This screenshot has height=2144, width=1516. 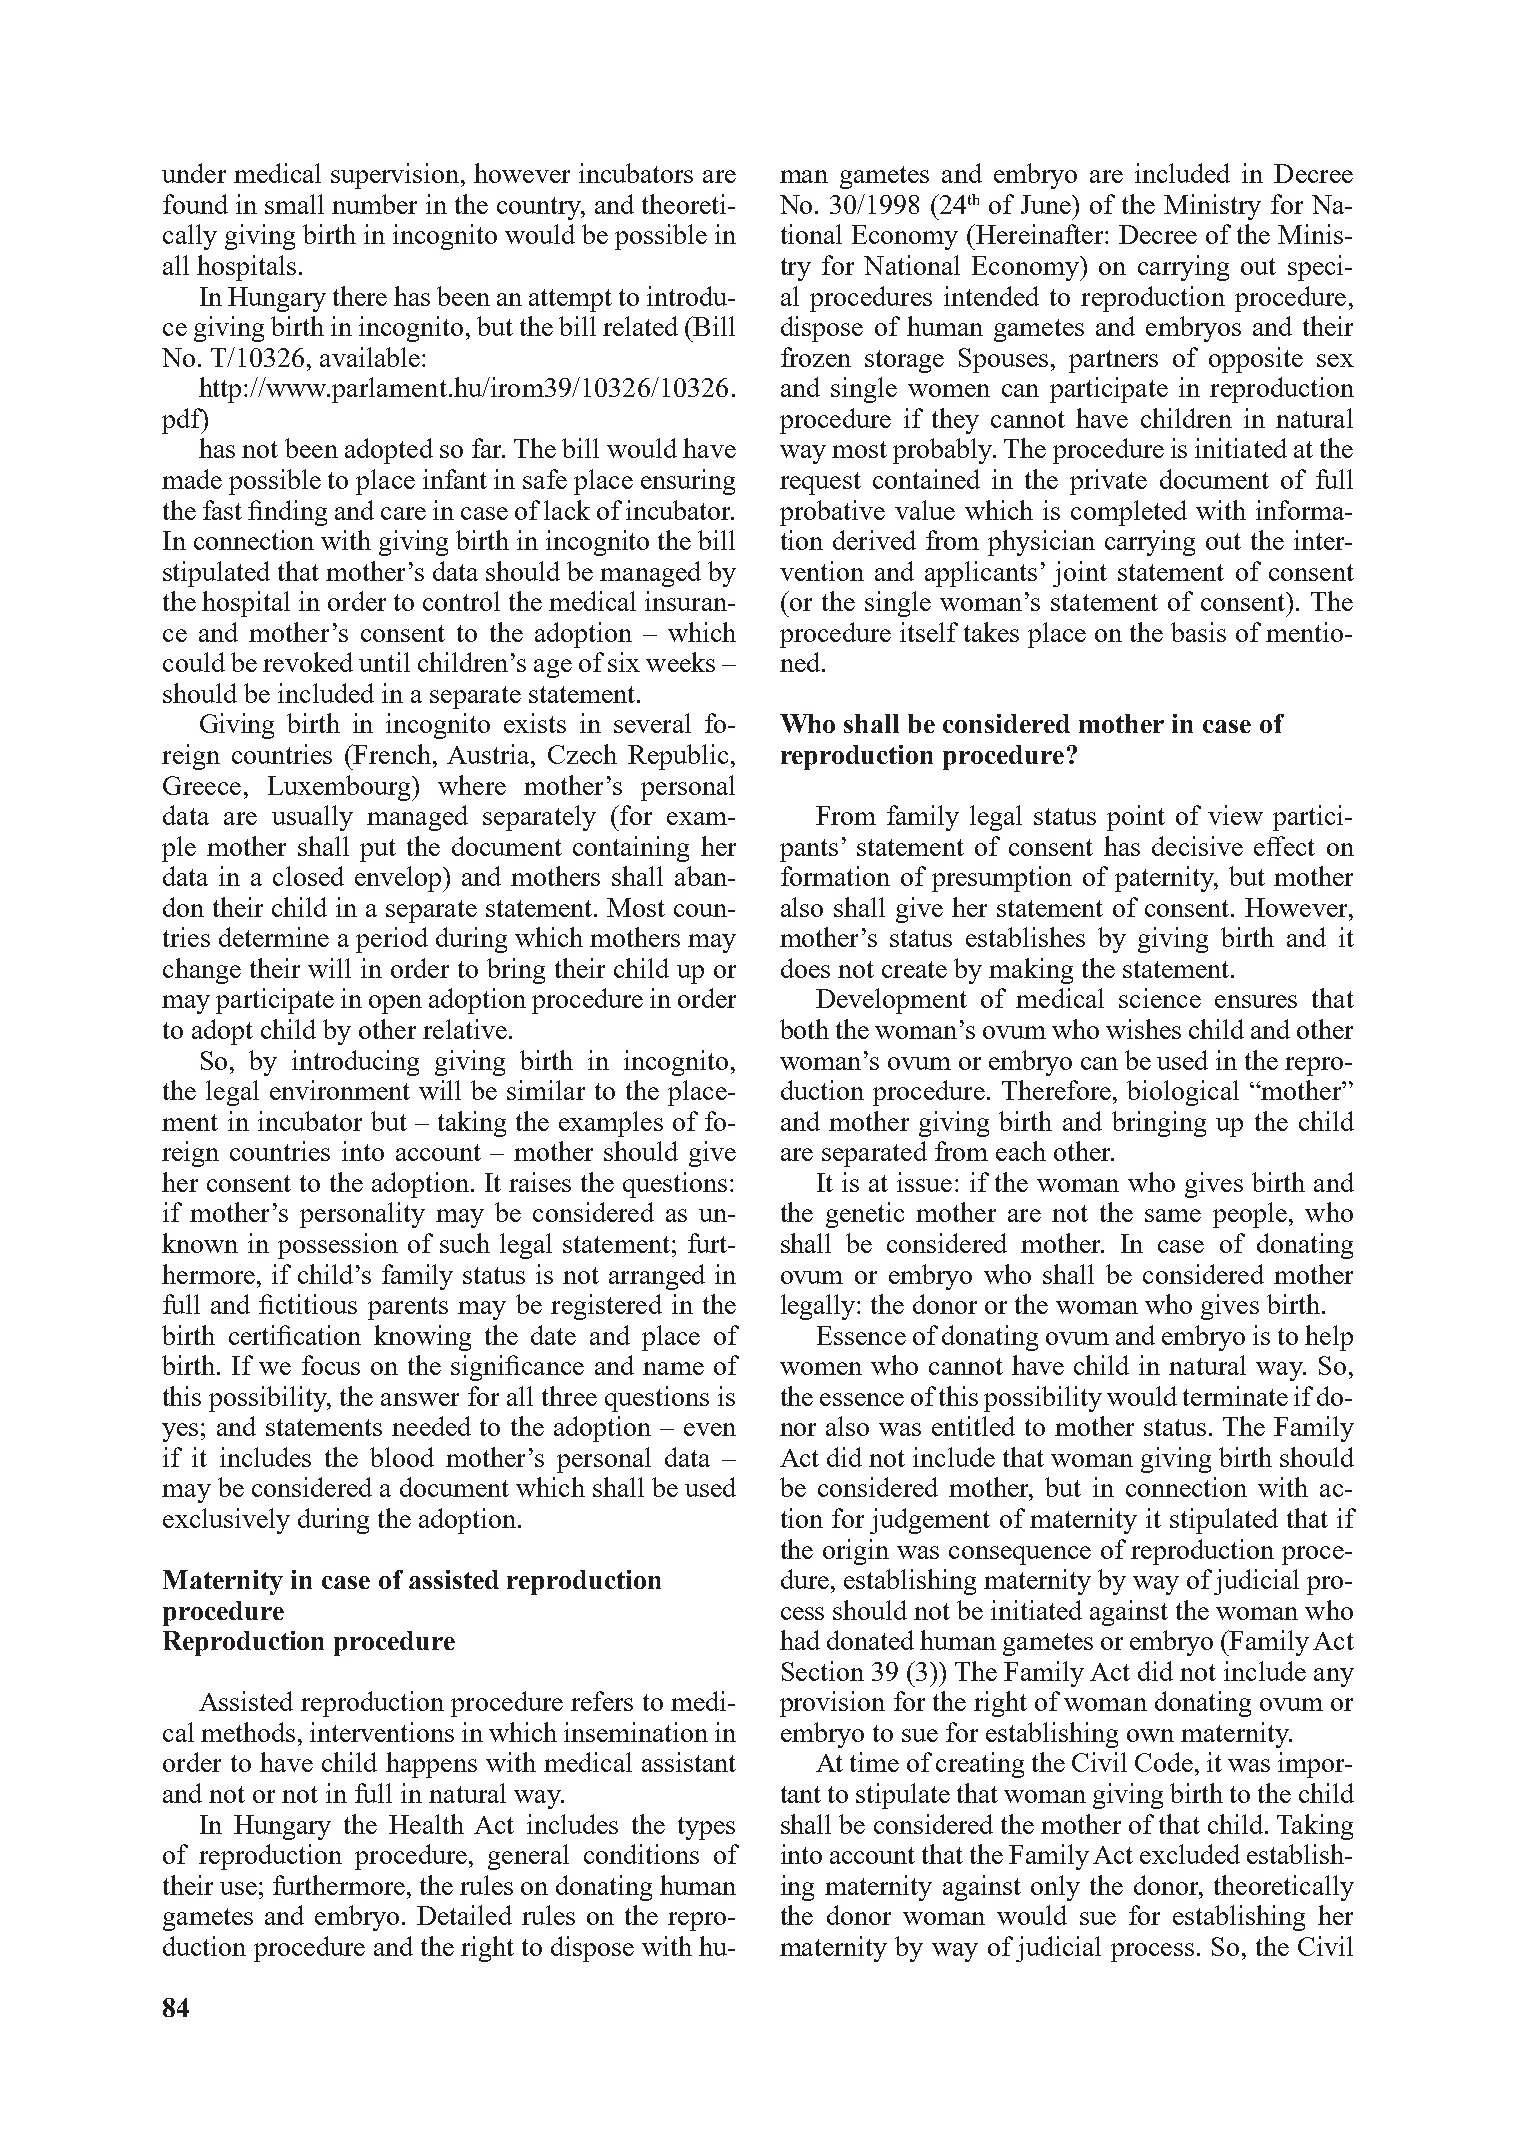 I want to click on wishes, so click(x=1143, y=1029).
